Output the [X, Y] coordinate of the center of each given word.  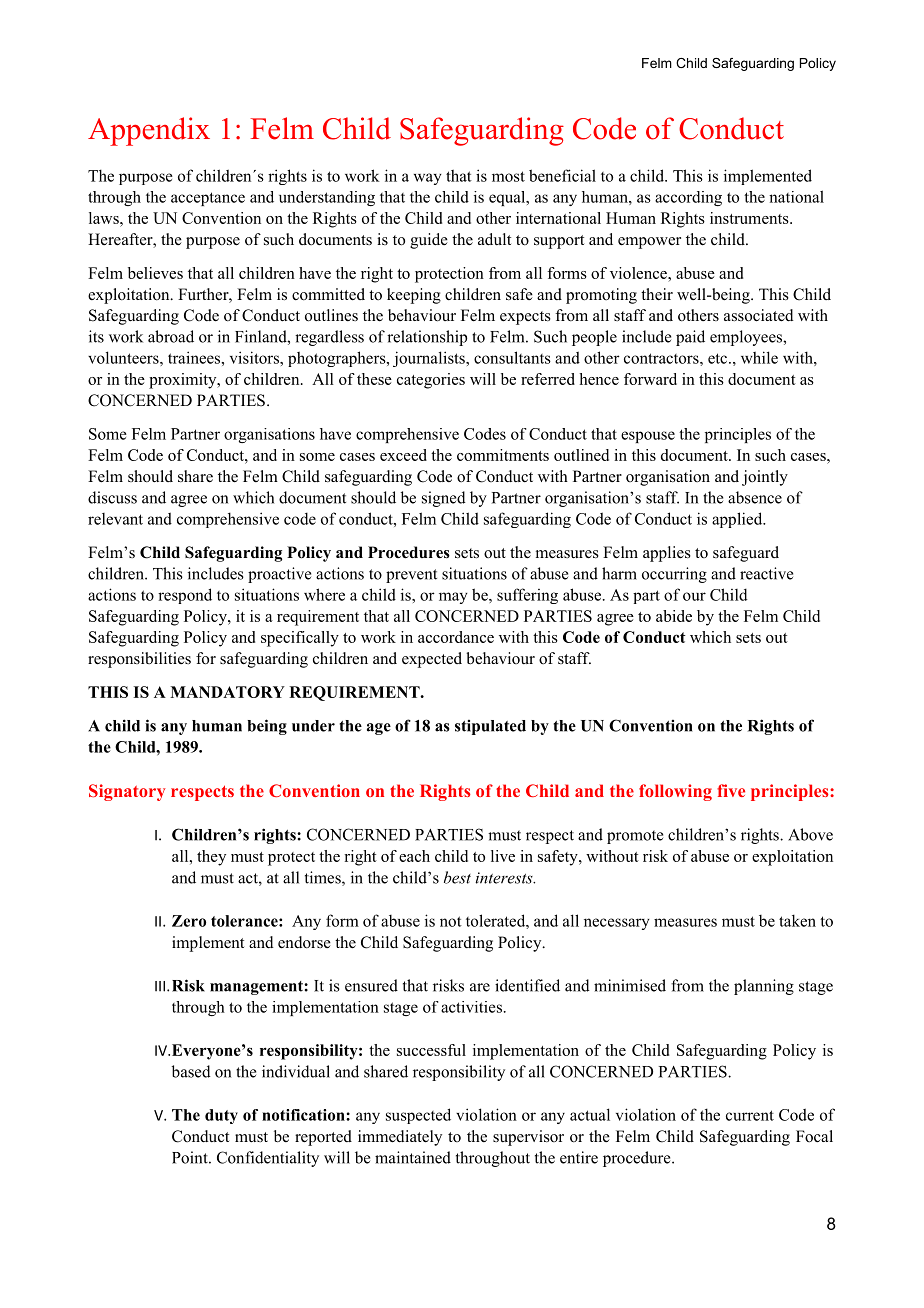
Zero [189, 921]
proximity [184, 381]
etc [719, 358]
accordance [456, 637]
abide [674, 616]
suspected [418, 1116]
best [457, 877]
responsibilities [139, 660]
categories [431, 381]
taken [797, 920]
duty [221, 1116]
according [688, 198]
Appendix [149, 131]
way [428, 179]
